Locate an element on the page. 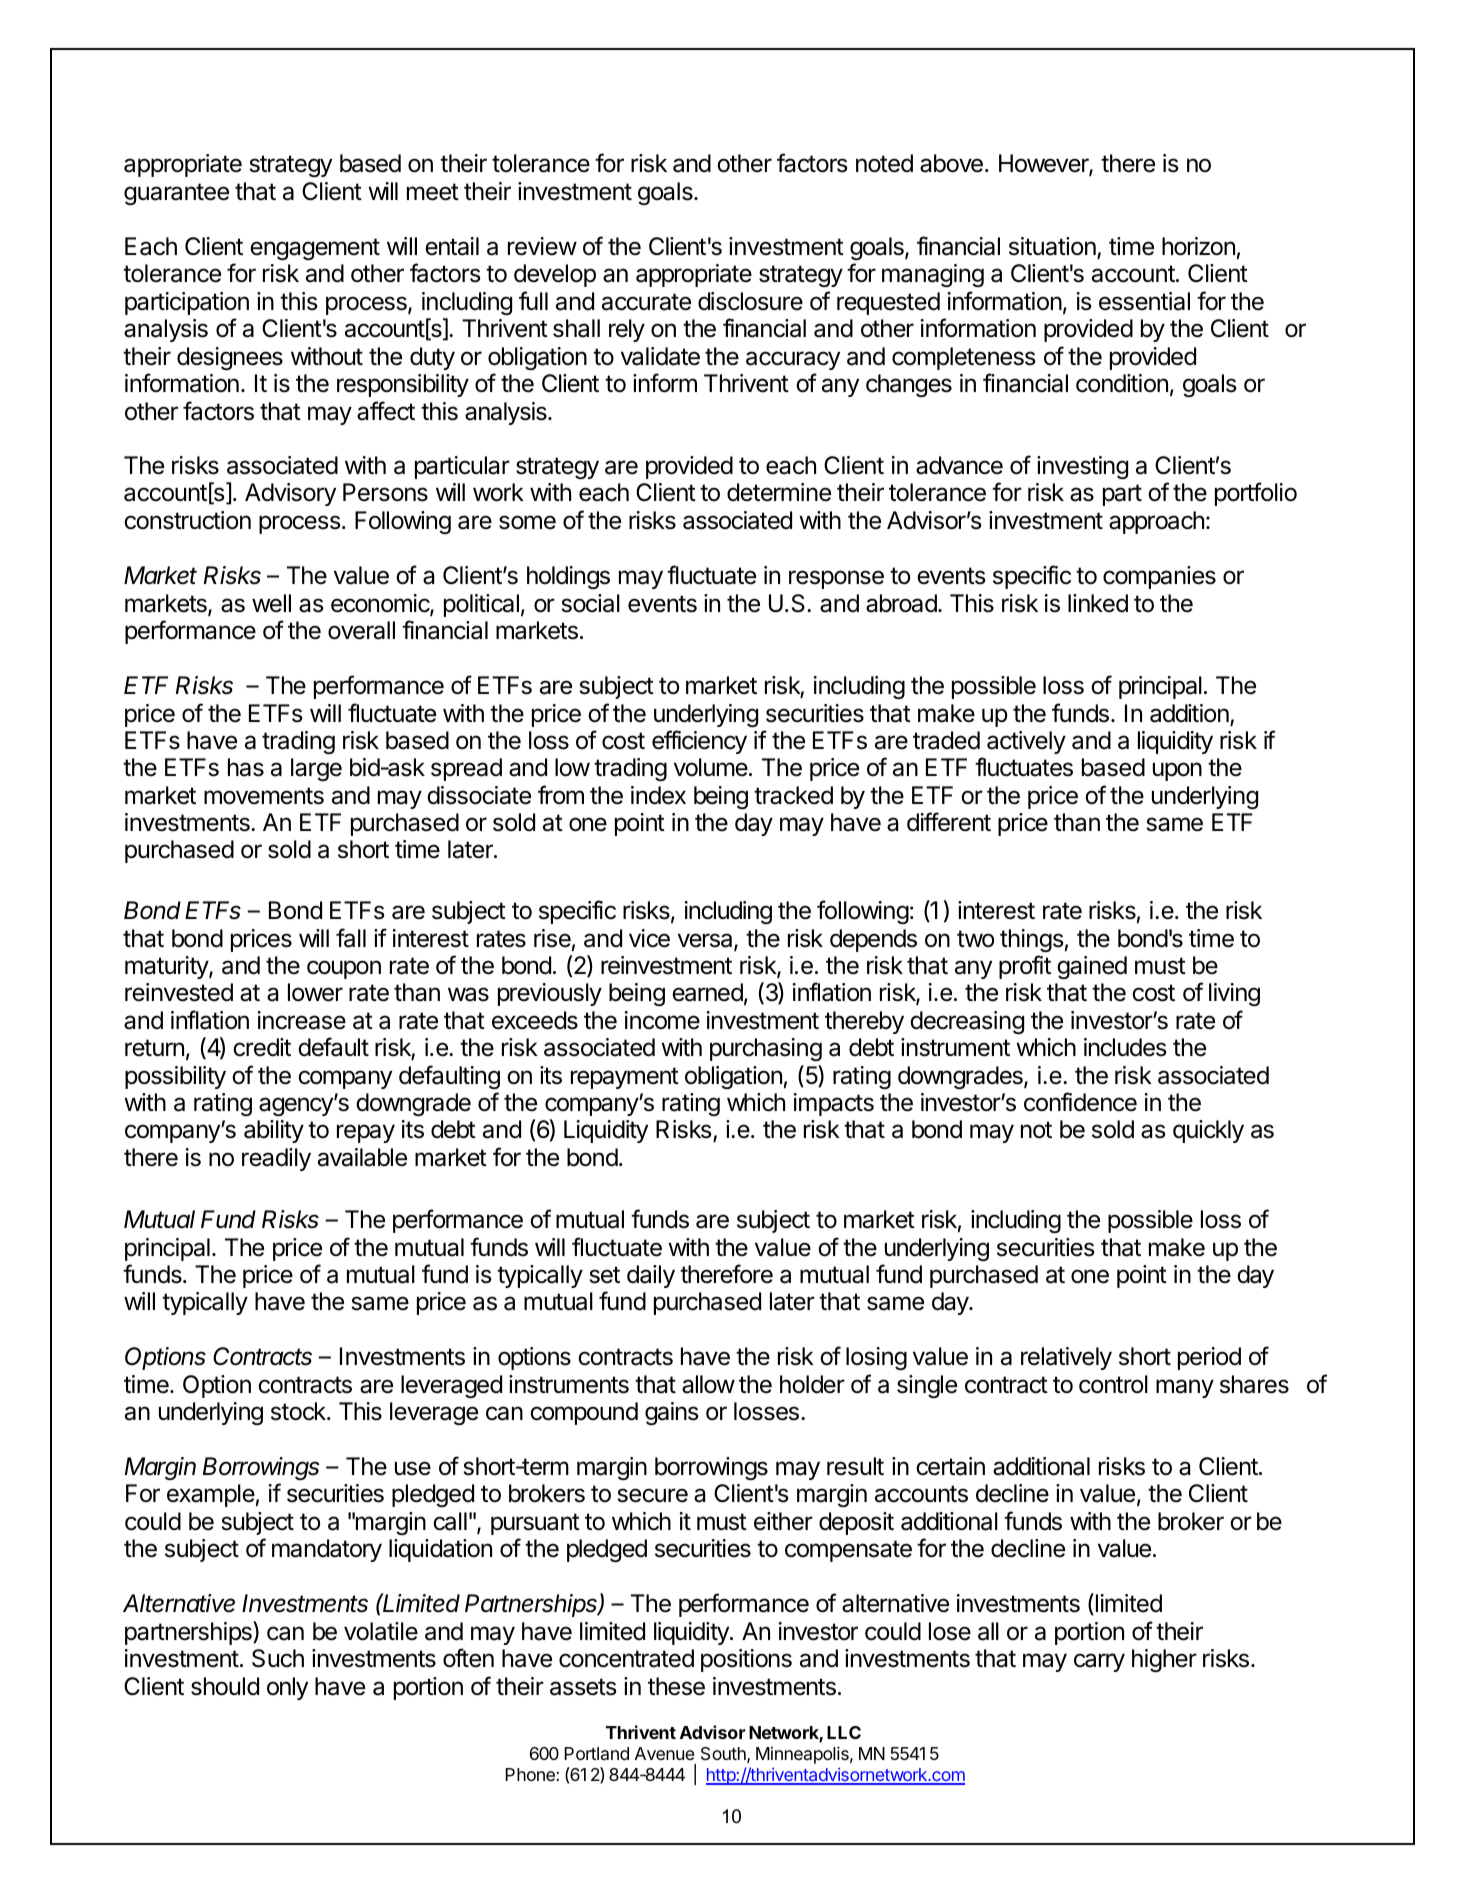  disclosure is located at coordinates (750, 301).
